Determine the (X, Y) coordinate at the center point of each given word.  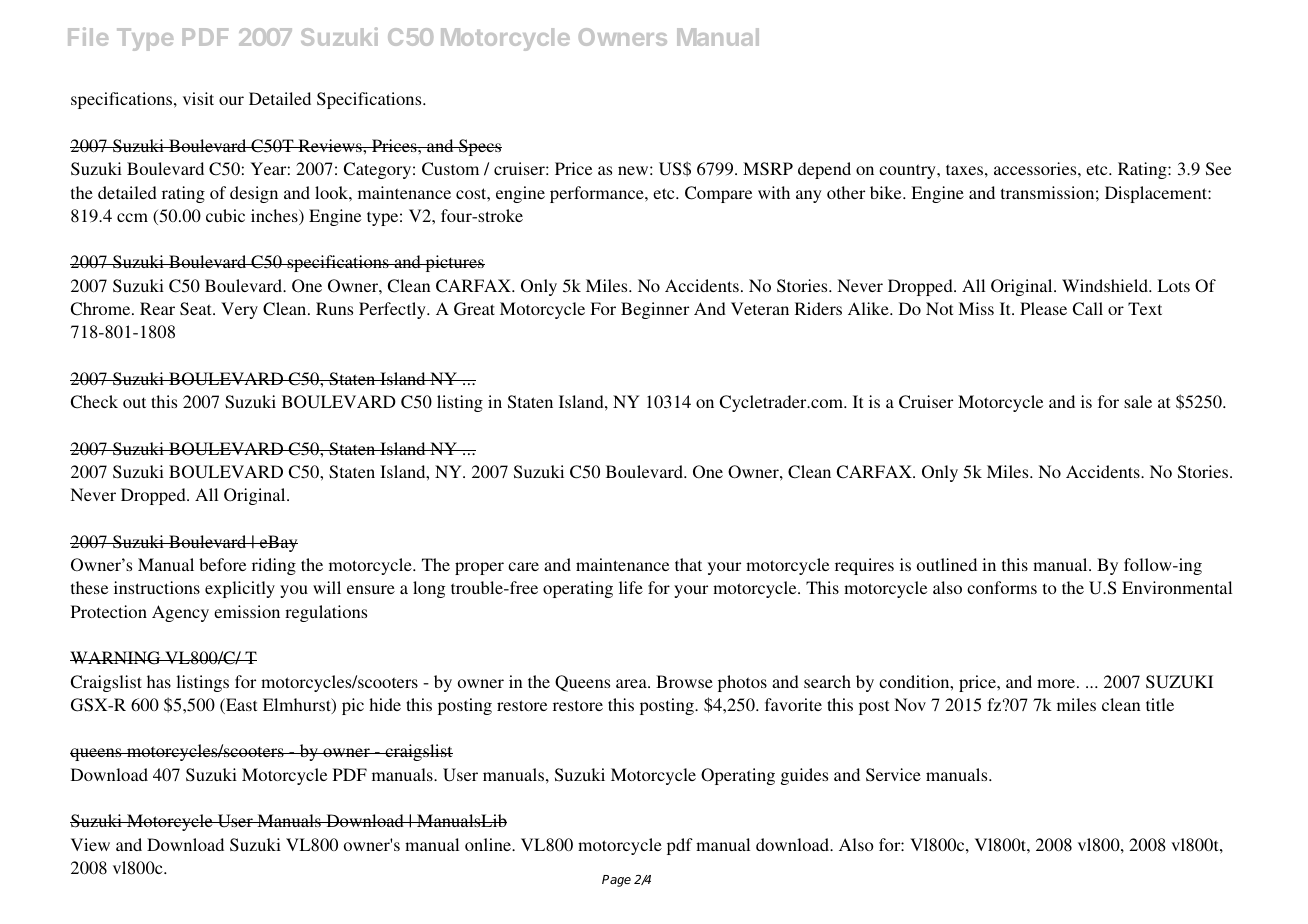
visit (198, 98)
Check (94, 402)
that (688, 564)
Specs (479, 147)
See (1218, 169)
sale (1138, 401)
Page (616, 881)
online (489, 844)
